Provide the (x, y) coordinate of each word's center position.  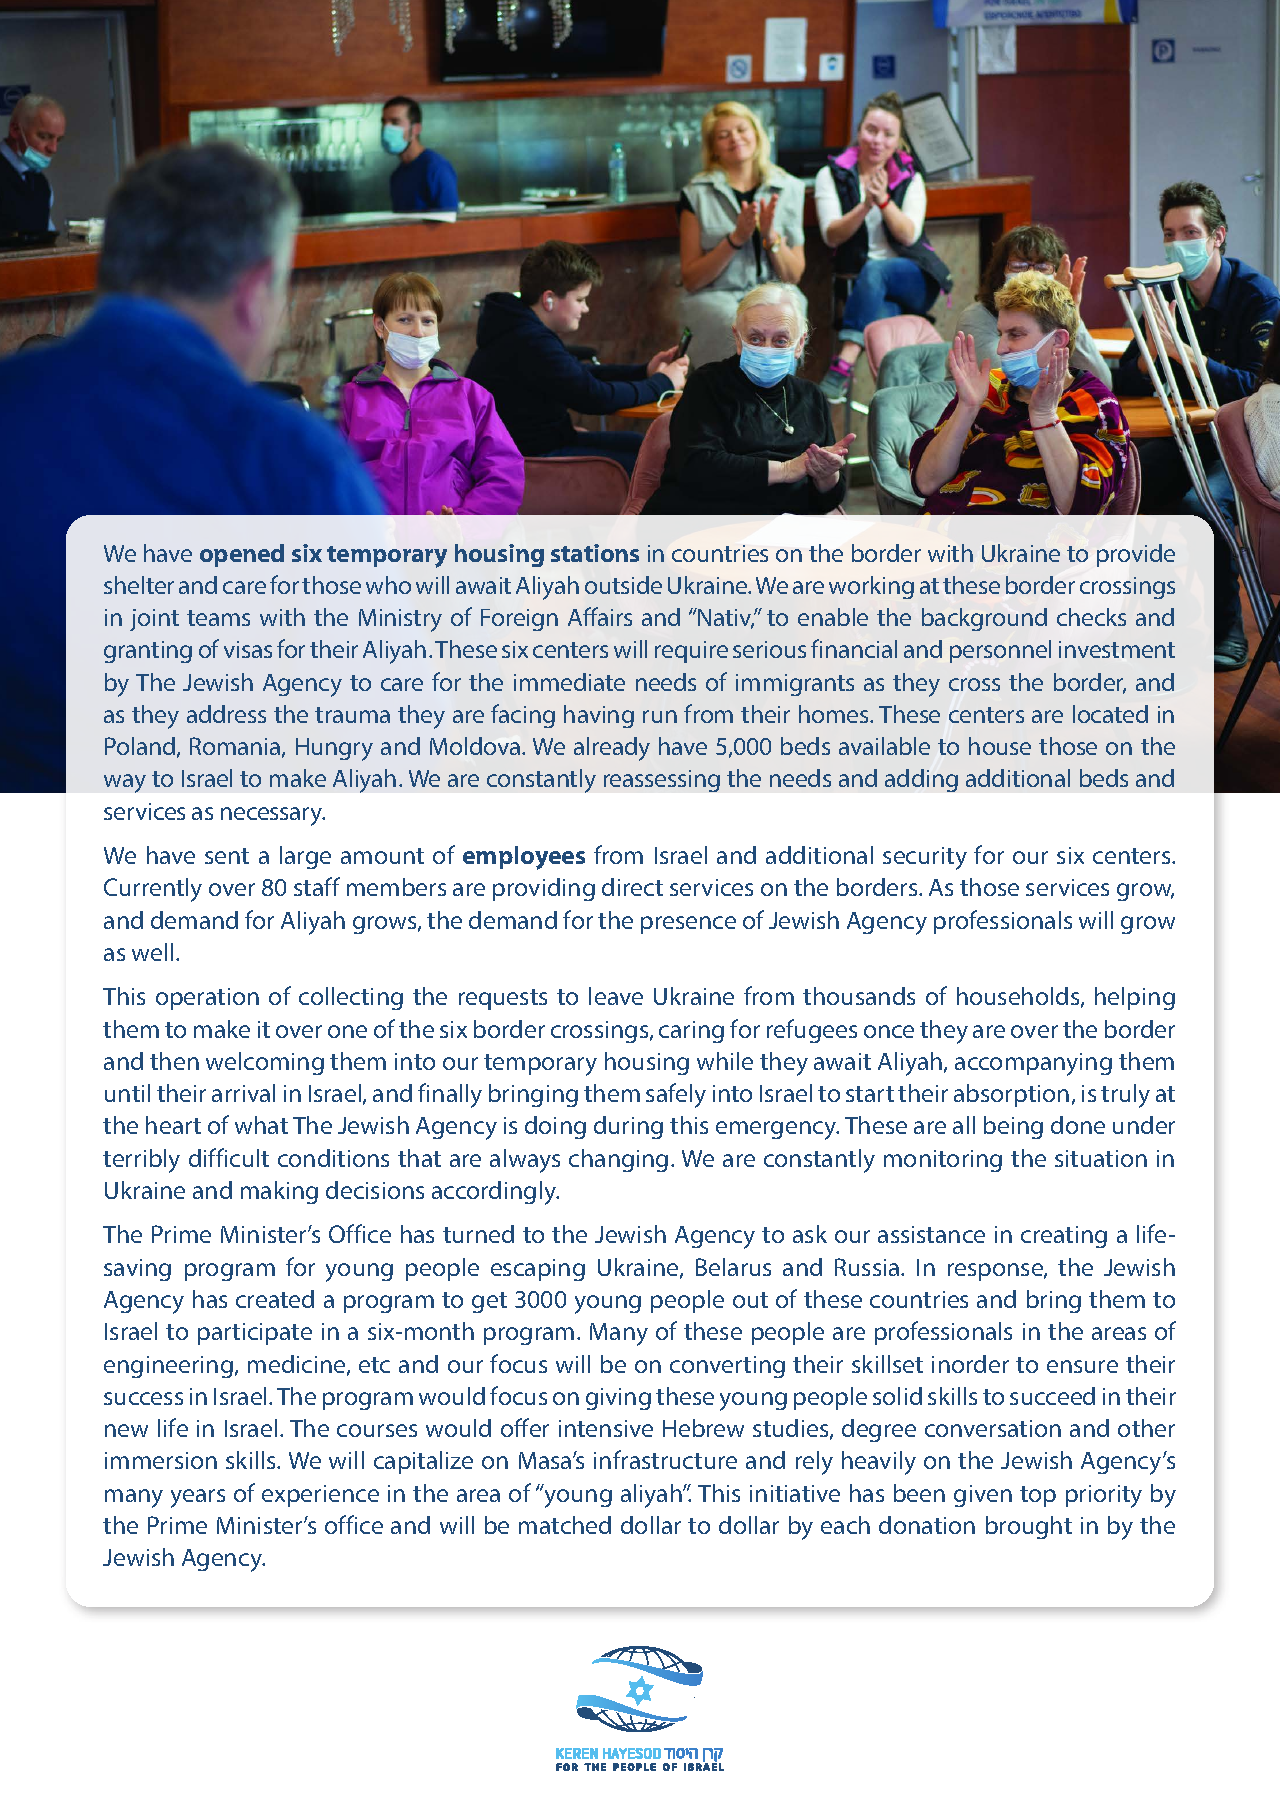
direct (632, 887)
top (1038, 1496)
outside (623, 585)
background (984, 619)
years (198, 1498)
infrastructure (665, 1459)
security (925, 858)
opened (242, 555)
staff (317, 886)
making (279, 1192)
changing (618, 1160)
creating (1064, 1237)
